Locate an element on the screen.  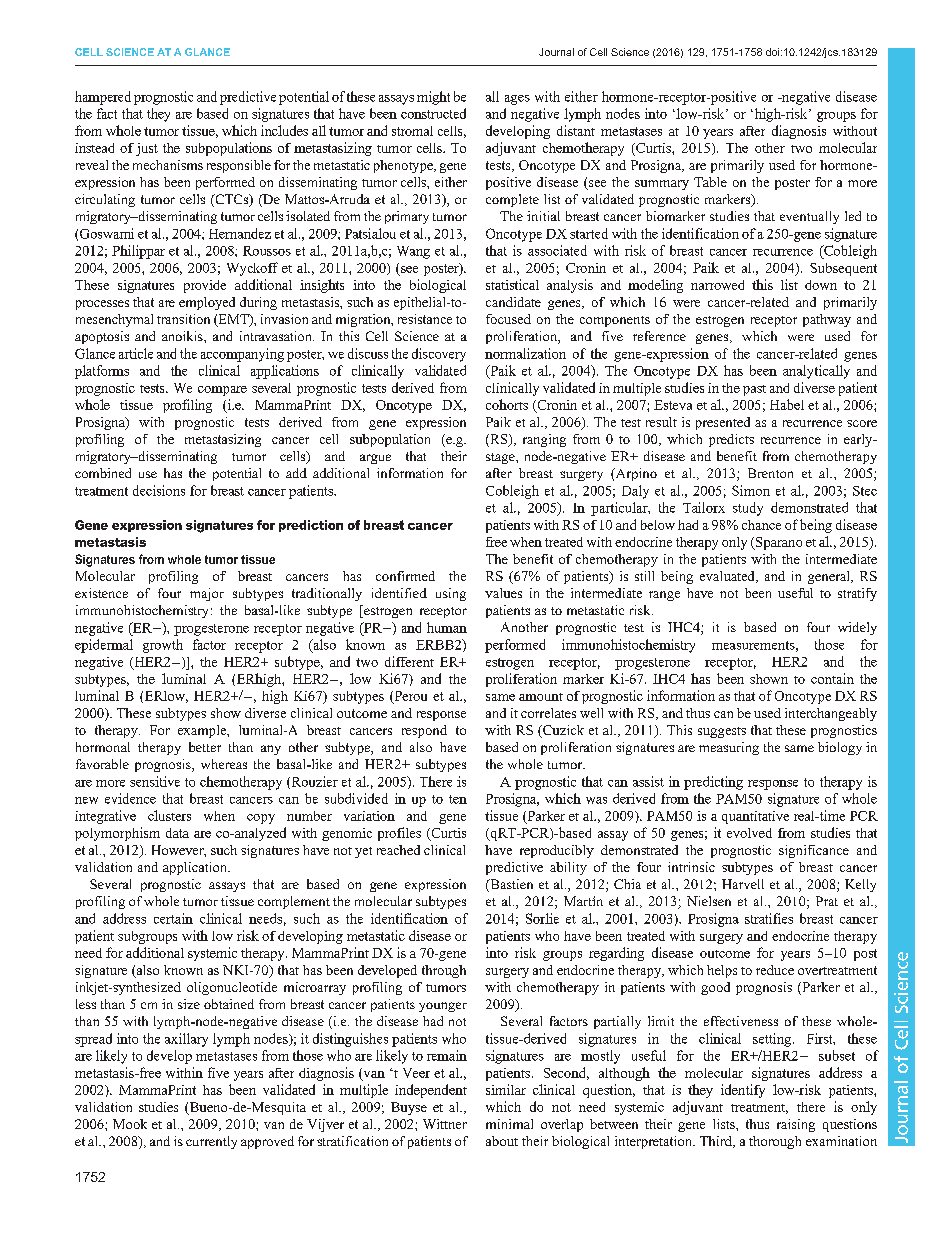
just is located at coordinates (147, 149).
